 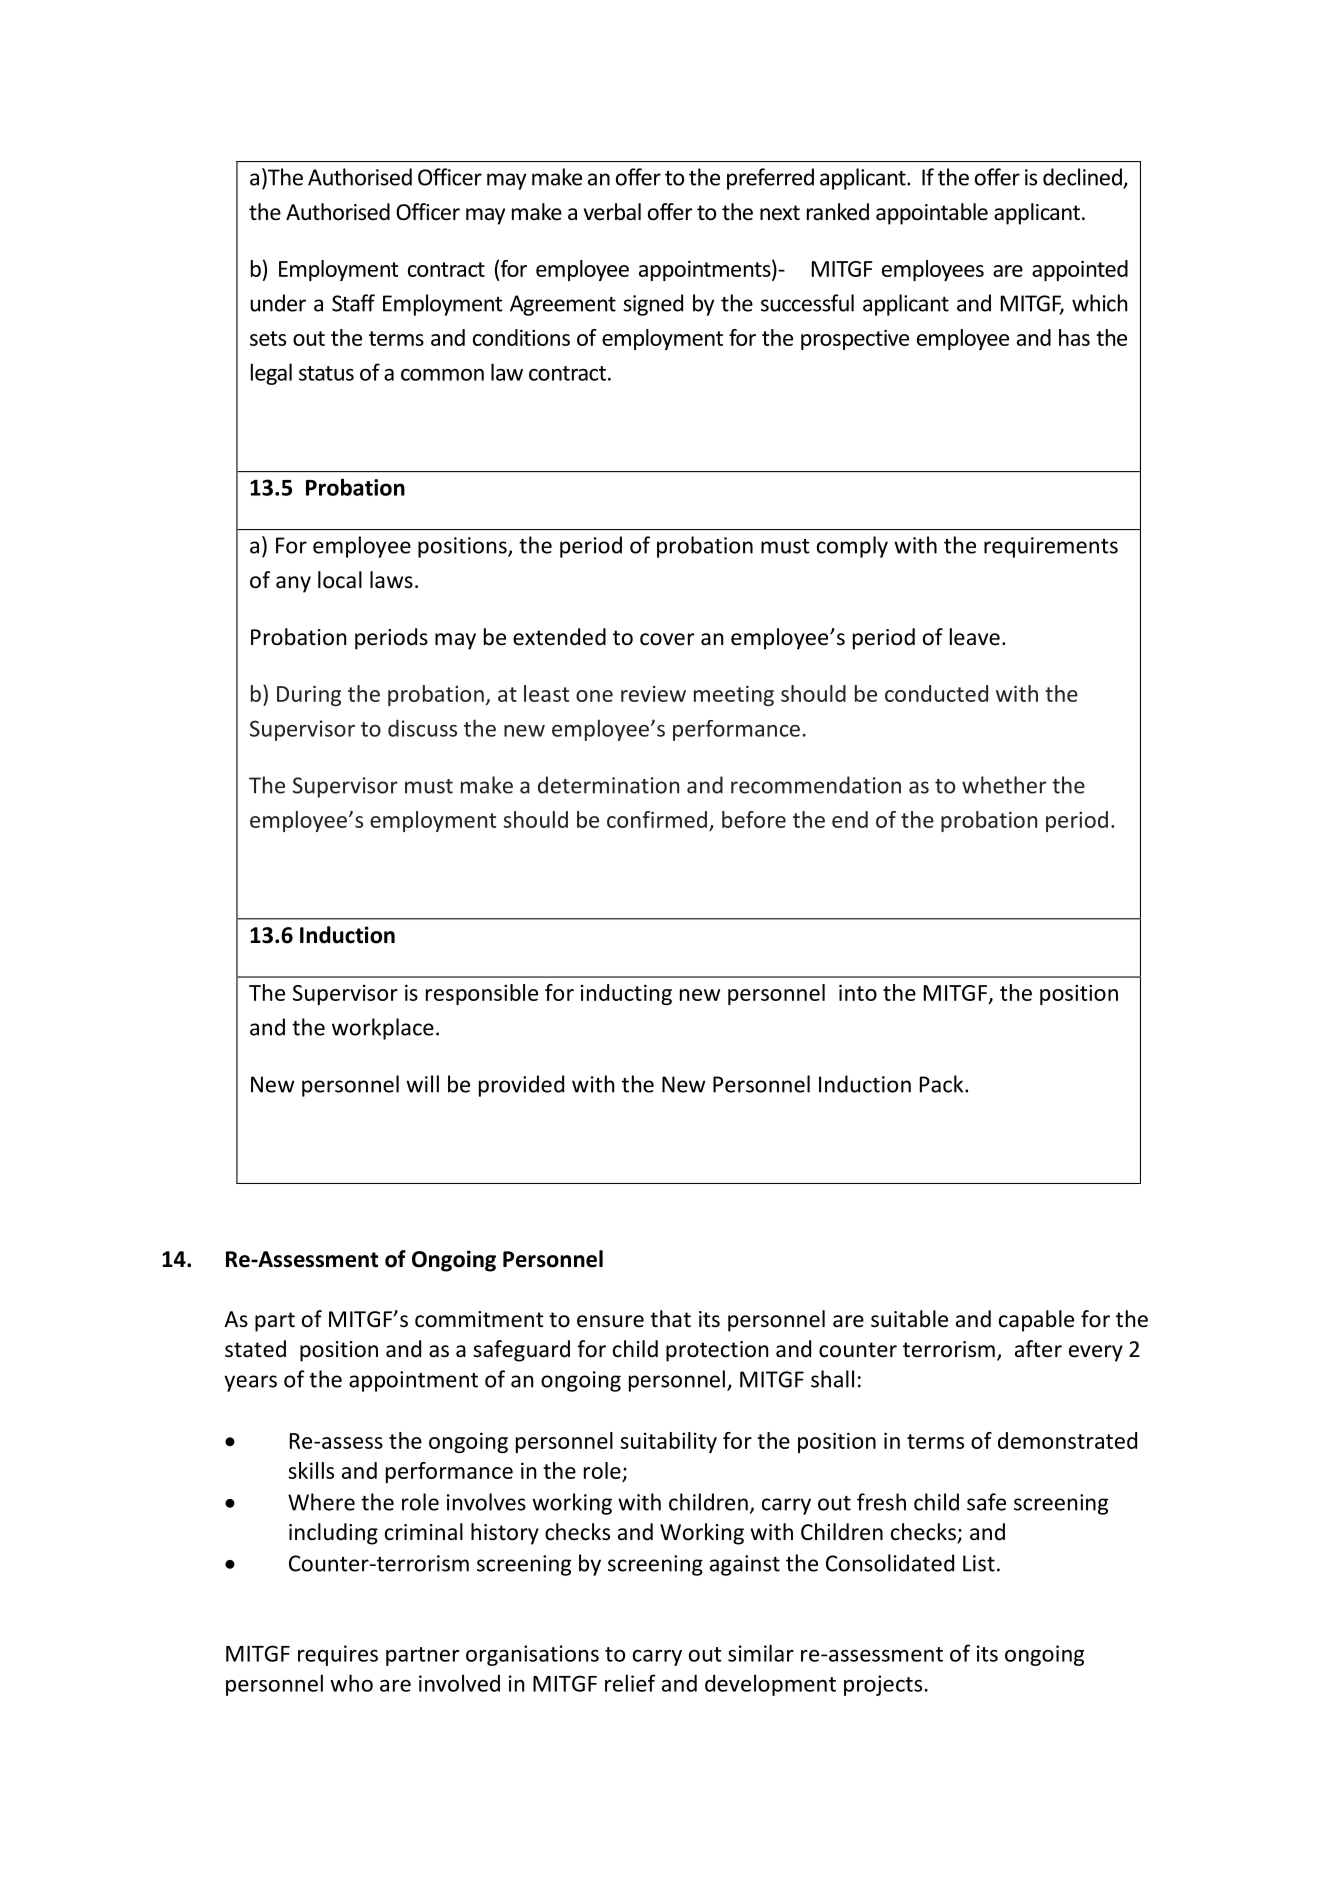 What do you see at coordinates (612, 212) in the screenshot?
I see `verbal` at bounding box center [612, 212].
